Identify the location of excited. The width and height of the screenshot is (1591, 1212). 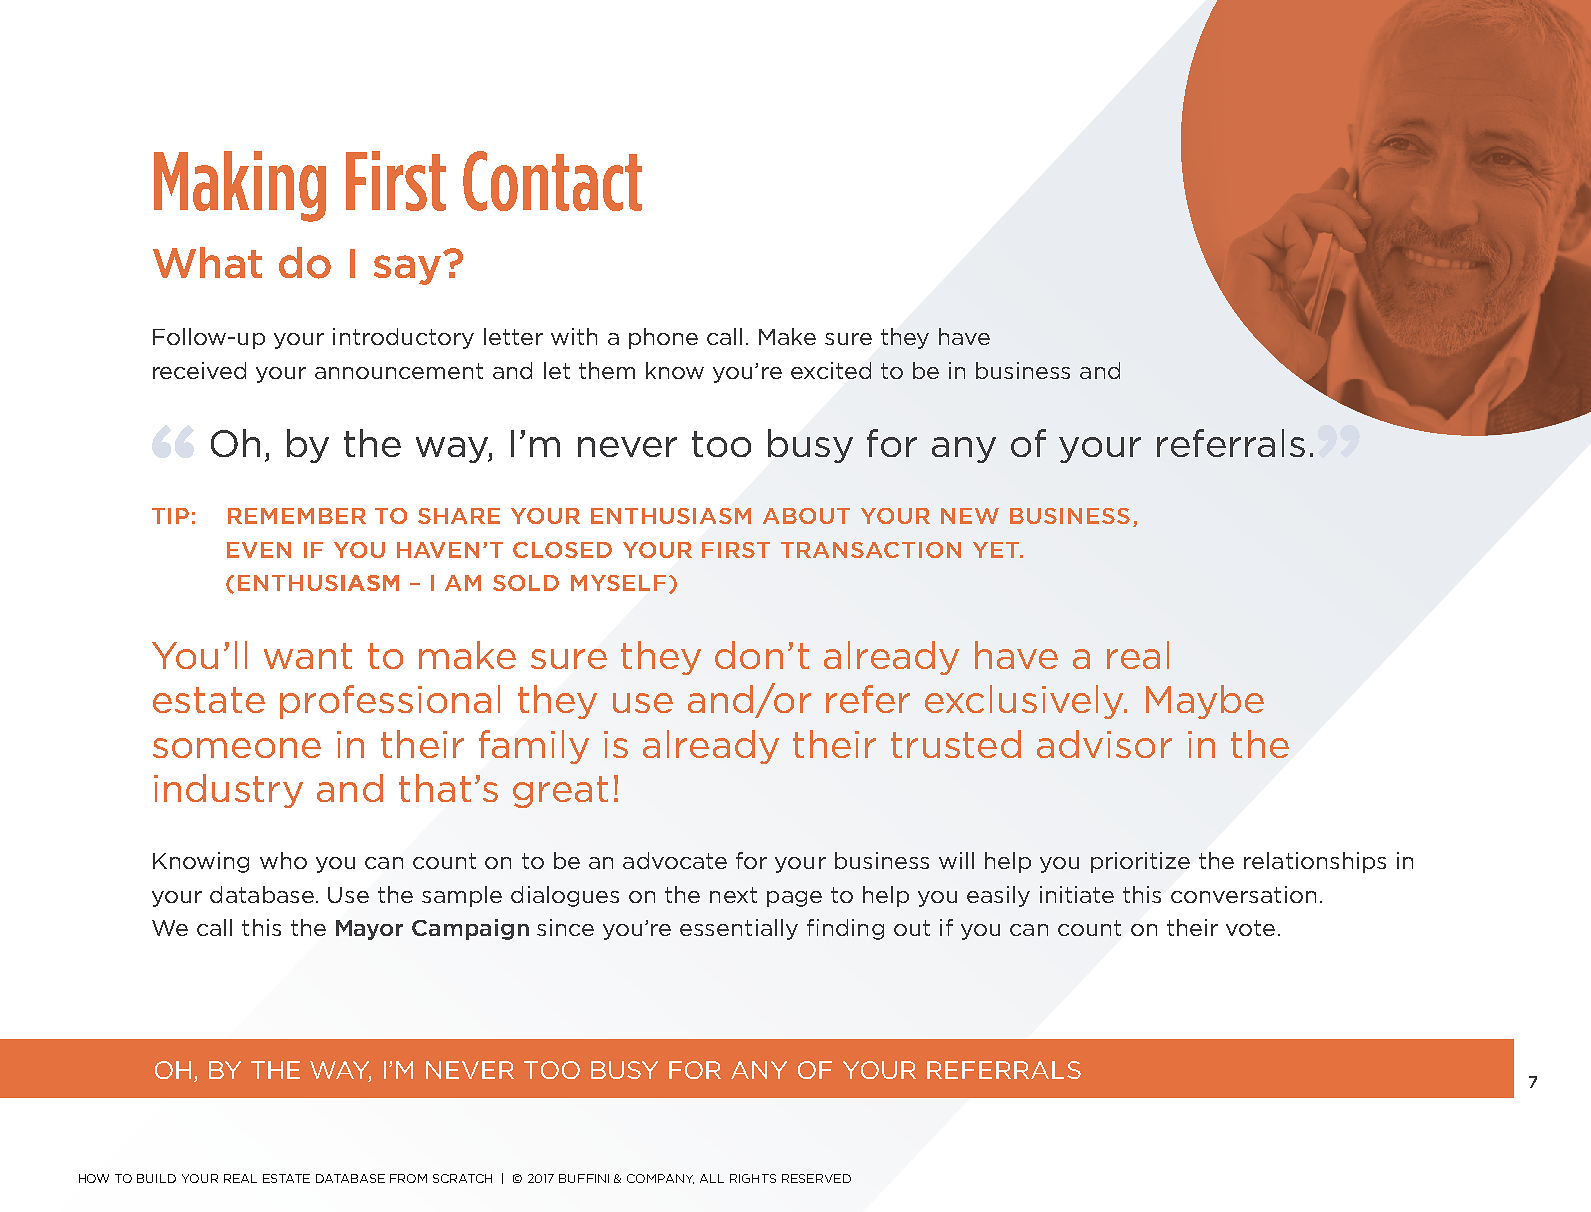
(831, 370).
